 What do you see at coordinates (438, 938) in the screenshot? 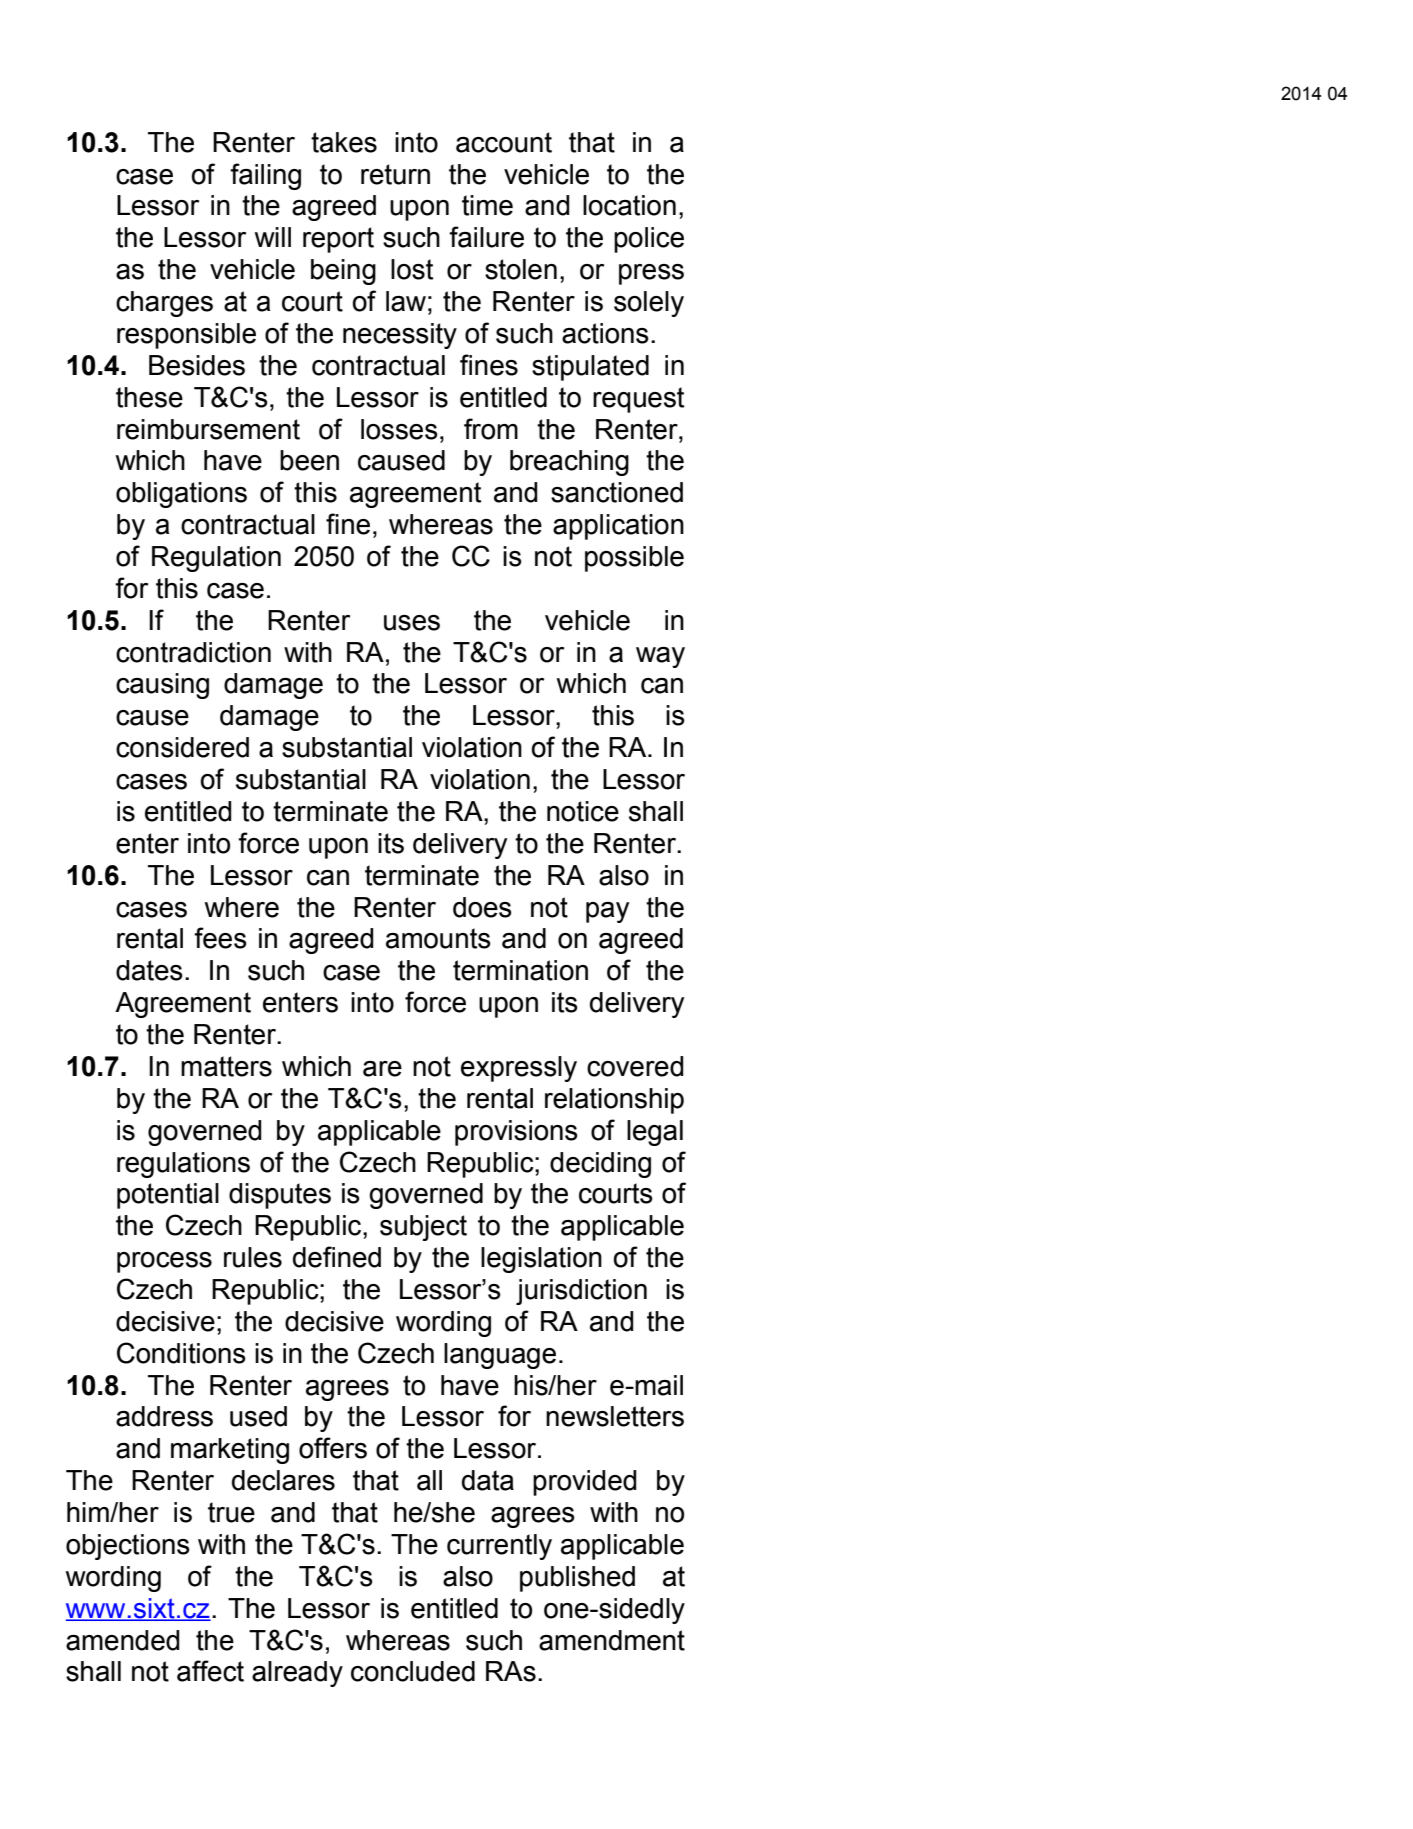
I see `amounts` at bounding box center [438, 938].
